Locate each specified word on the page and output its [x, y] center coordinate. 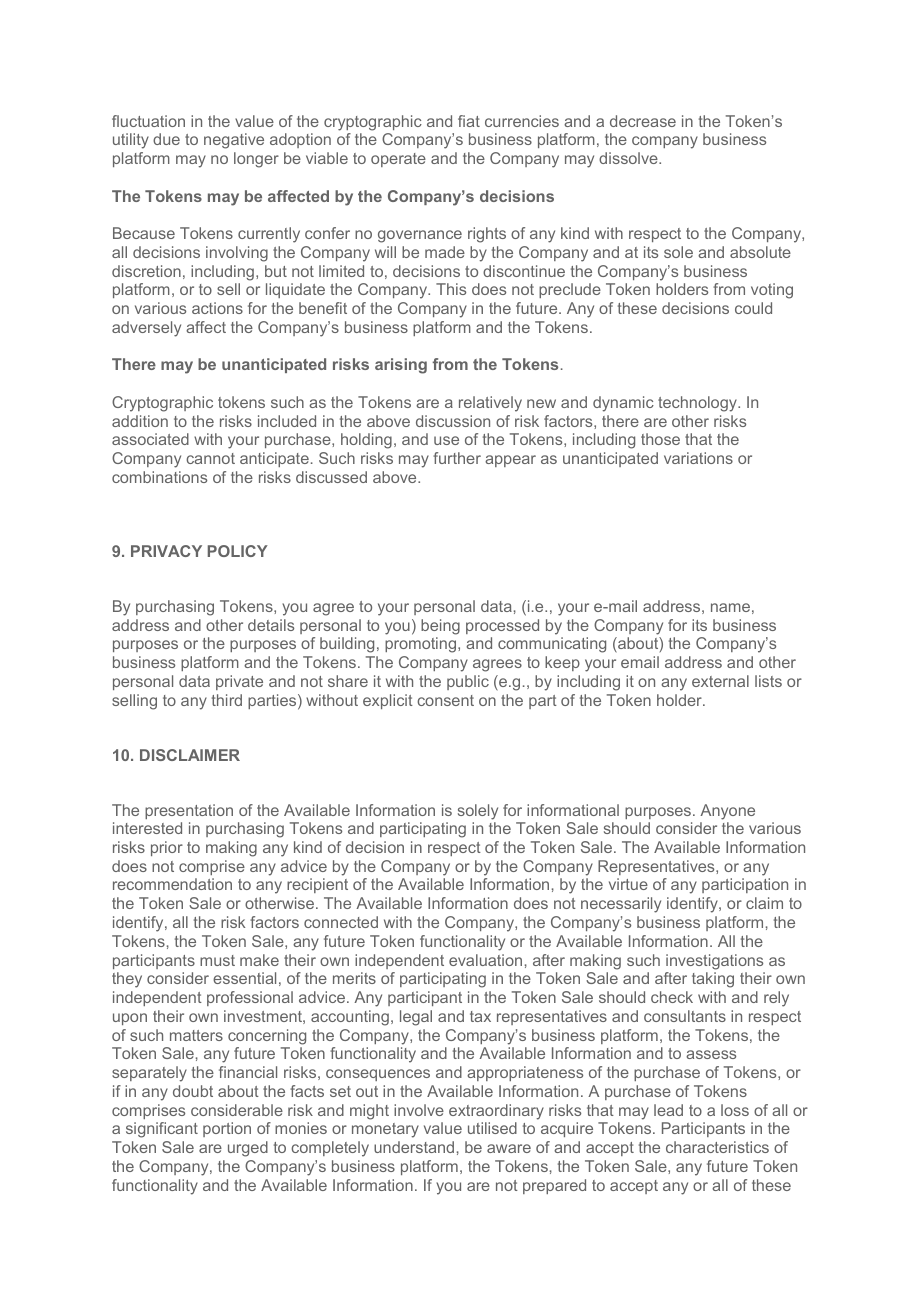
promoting [422, 645]
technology [698, 404]
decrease [643, 121]
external [720, 681]
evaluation [485, 960]
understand [414, 1147]
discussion [453, 421]
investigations [714, 962]
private [239, 682]
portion [227, 1129]
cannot [210, 458]
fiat [469, 121]
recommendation [172, 884]
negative [234, 141]
